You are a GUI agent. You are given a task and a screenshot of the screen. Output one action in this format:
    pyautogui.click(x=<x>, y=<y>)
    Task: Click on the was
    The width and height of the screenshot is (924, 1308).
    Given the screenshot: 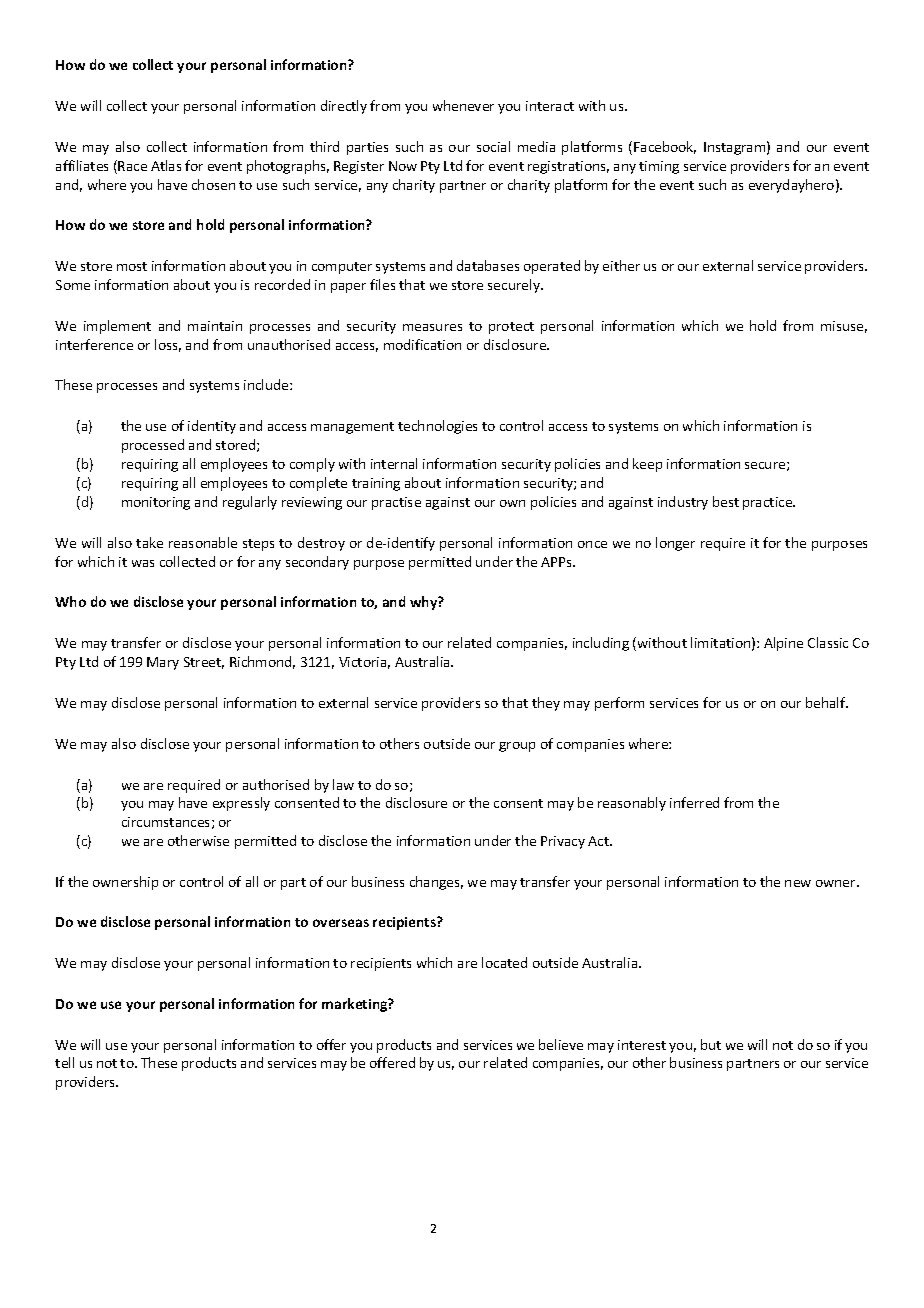 What is the action you would take?
    pyautogui.click(x=143, y=563)
